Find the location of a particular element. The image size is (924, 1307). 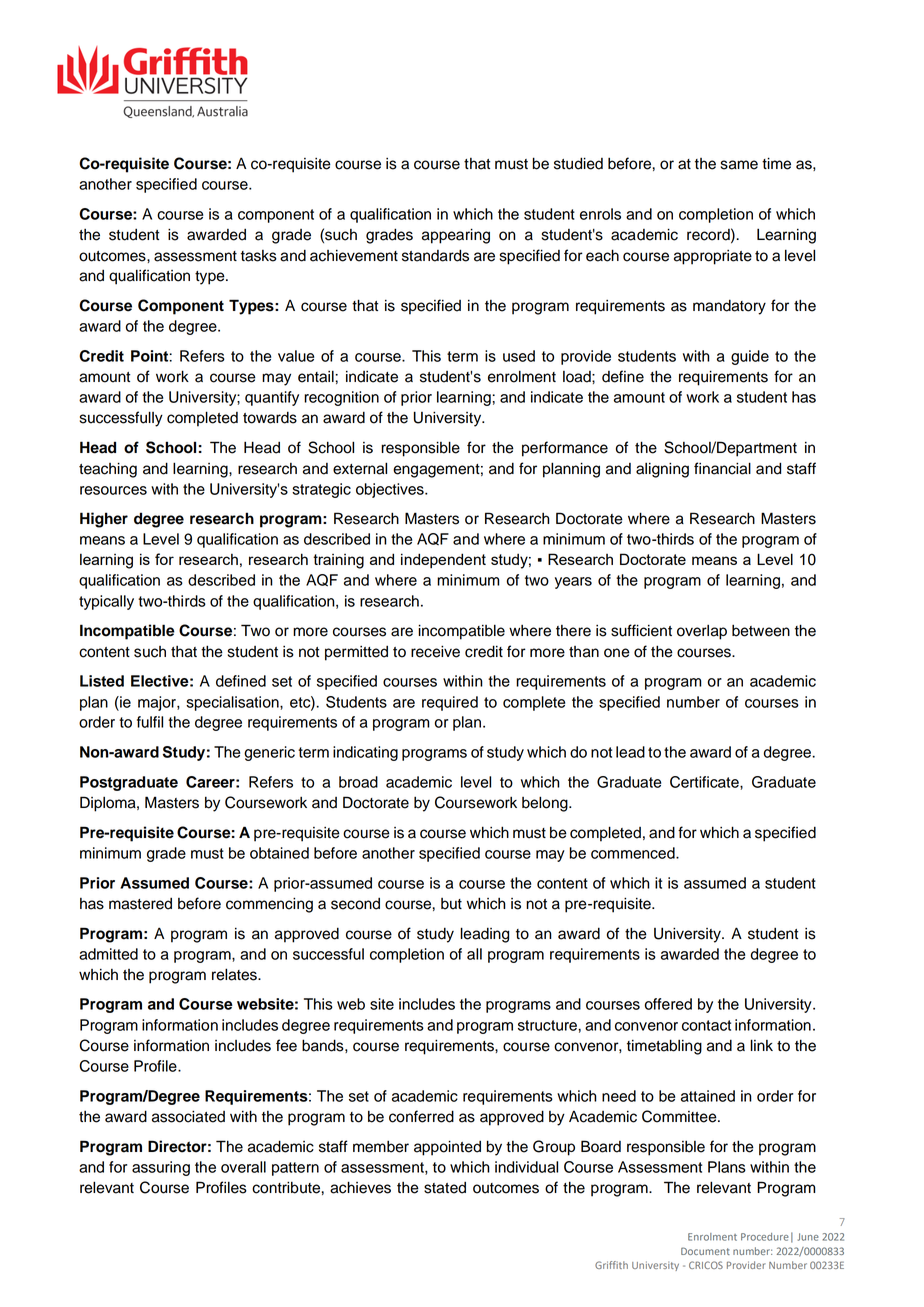

tasks is located at coordinates (259, 256).
